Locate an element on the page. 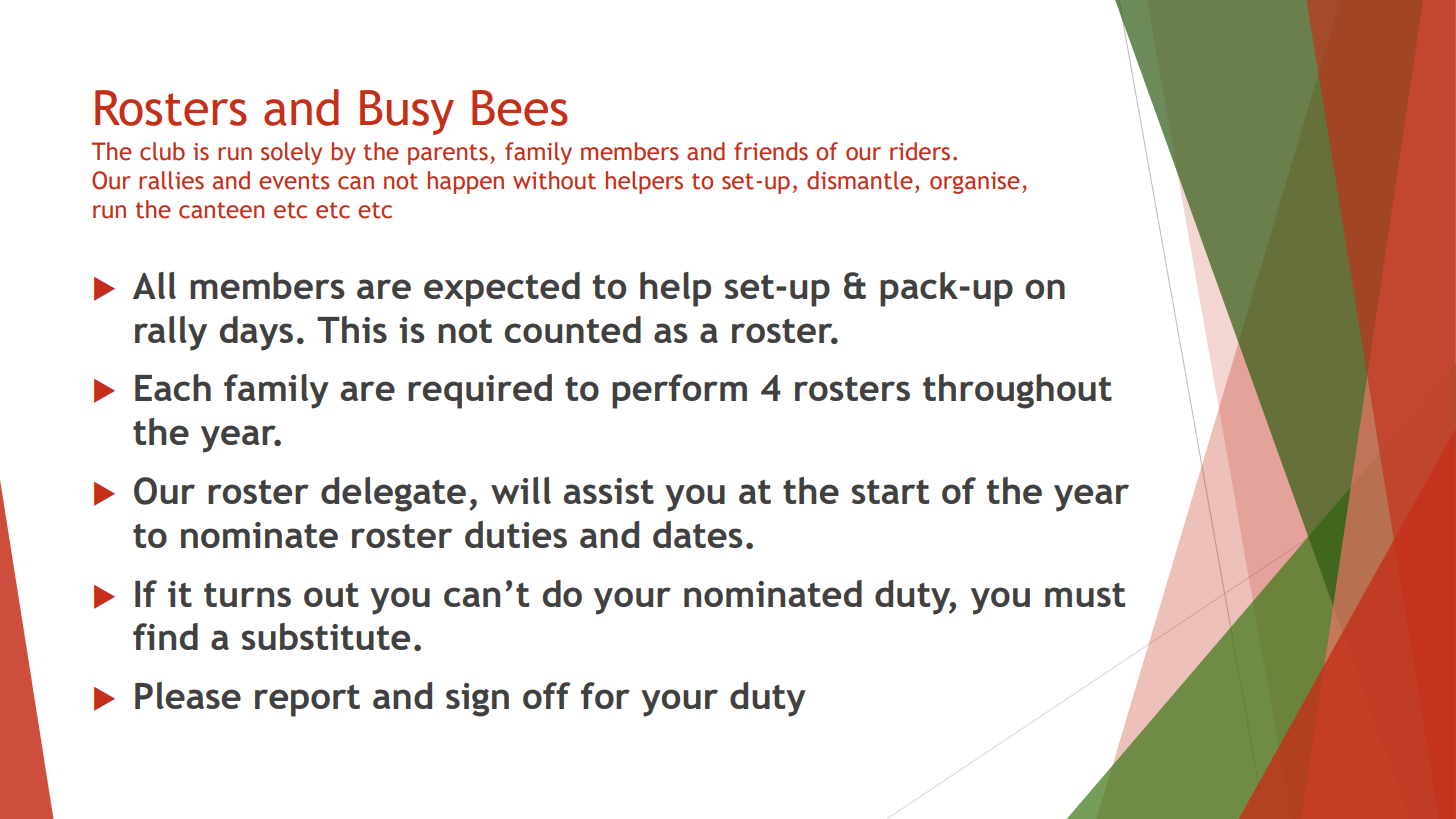  start is located at coordinates (890, 492).
